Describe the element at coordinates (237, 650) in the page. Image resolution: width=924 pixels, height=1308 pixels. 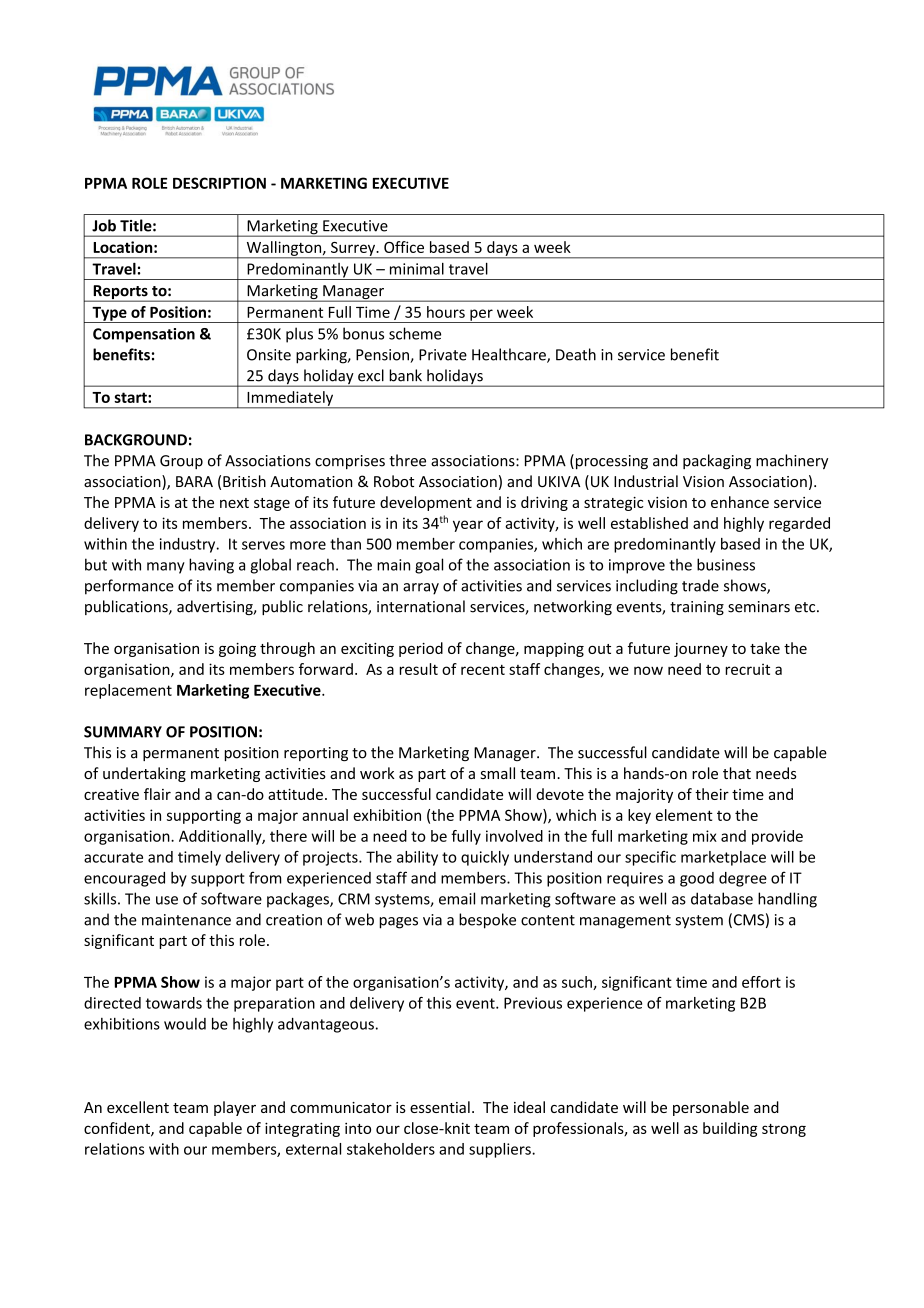
I see `going` at that location.
